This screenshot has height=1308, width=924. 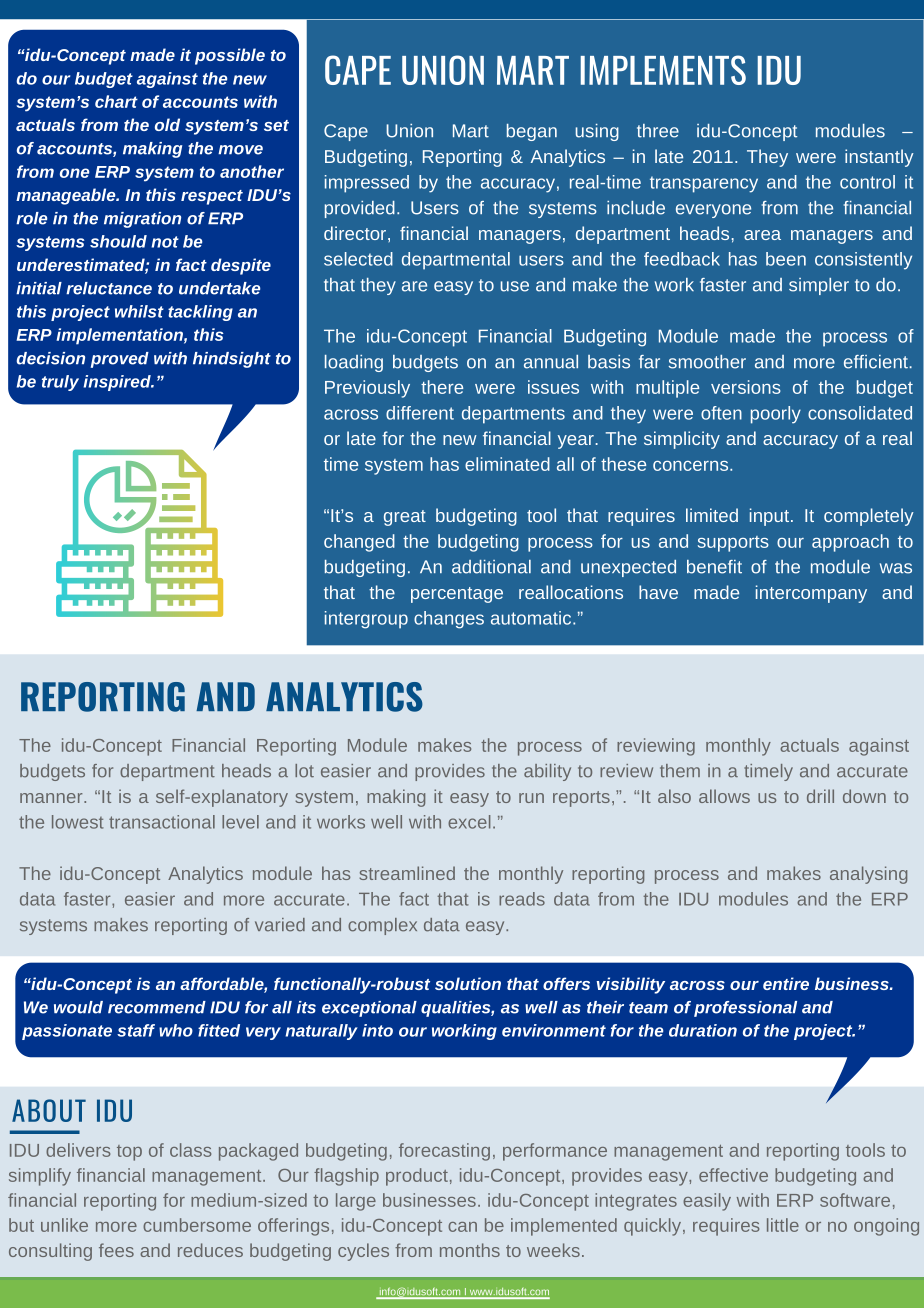 What do you see at coordinates (116, 1250) in the screenshot?
I see `fees` at bounding box center [116, 1250].
